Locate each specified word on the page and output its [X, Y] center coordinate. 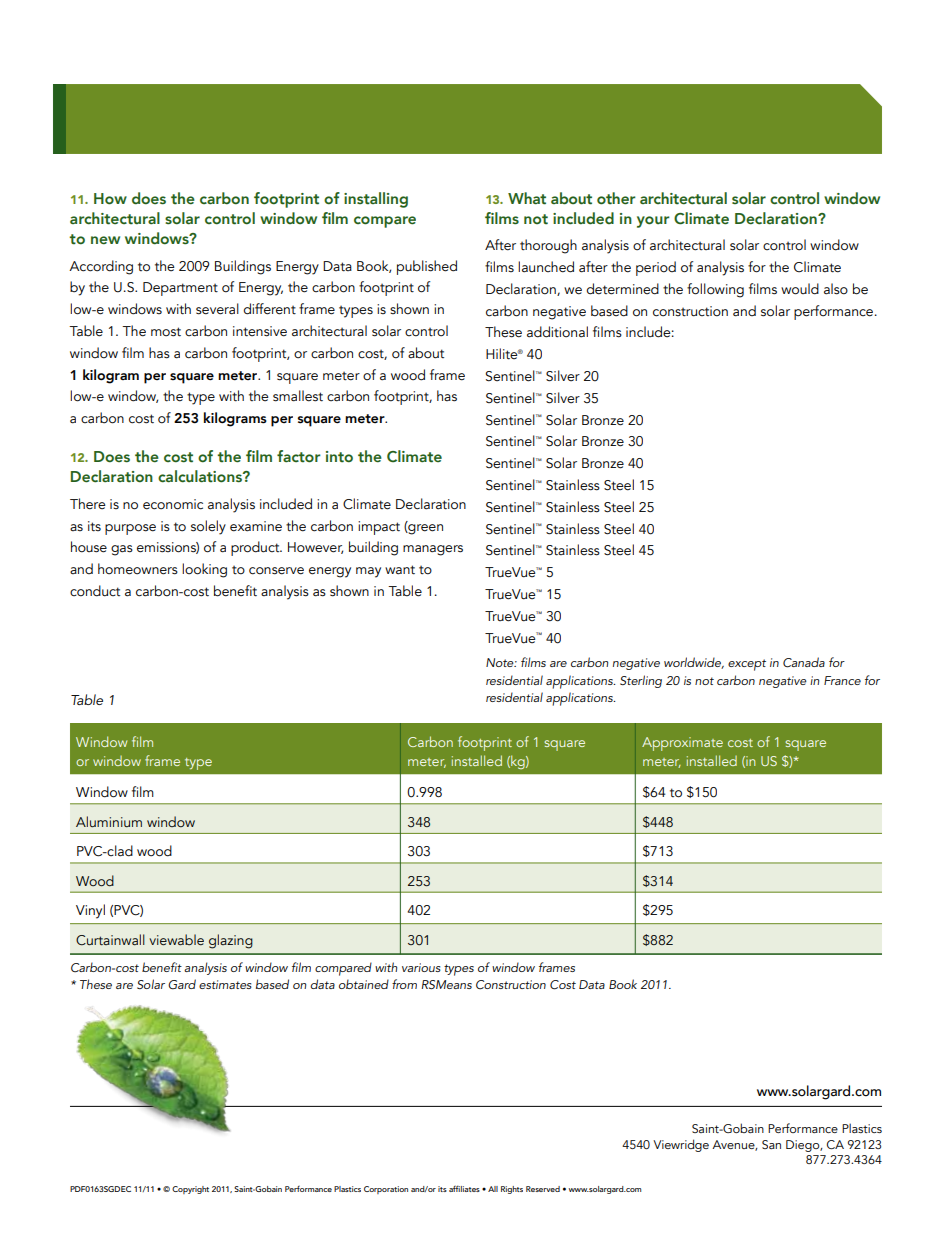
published [427, 267]
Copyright [190, 1190]
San [771, 1144]
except [747, 665]
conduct [95, 591]
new [105, 240]
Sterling [641, 681]
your [653, 222]
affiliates [464, 1188]
